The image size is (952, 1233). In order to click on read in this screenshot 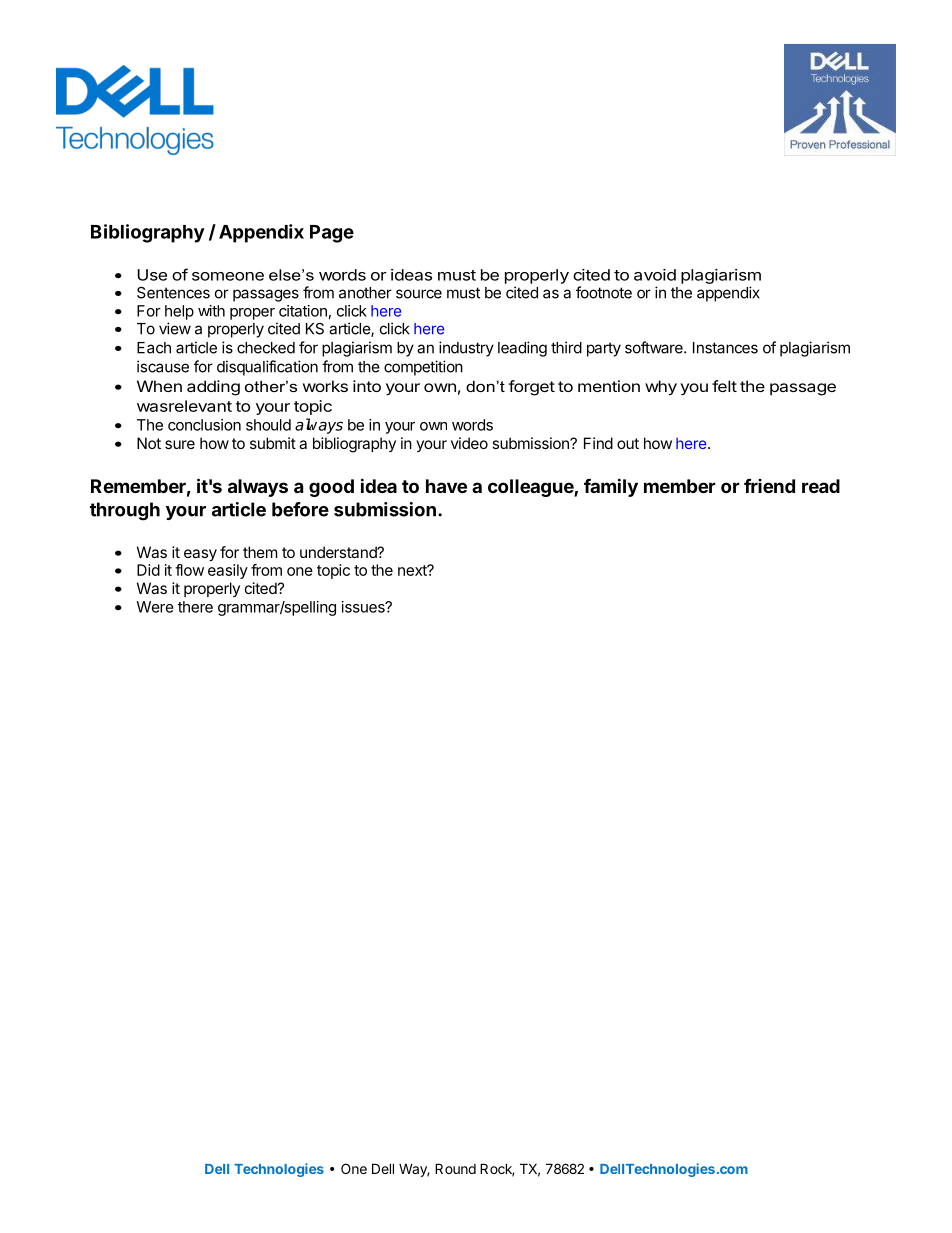, I will do `click(821, 486)`.
